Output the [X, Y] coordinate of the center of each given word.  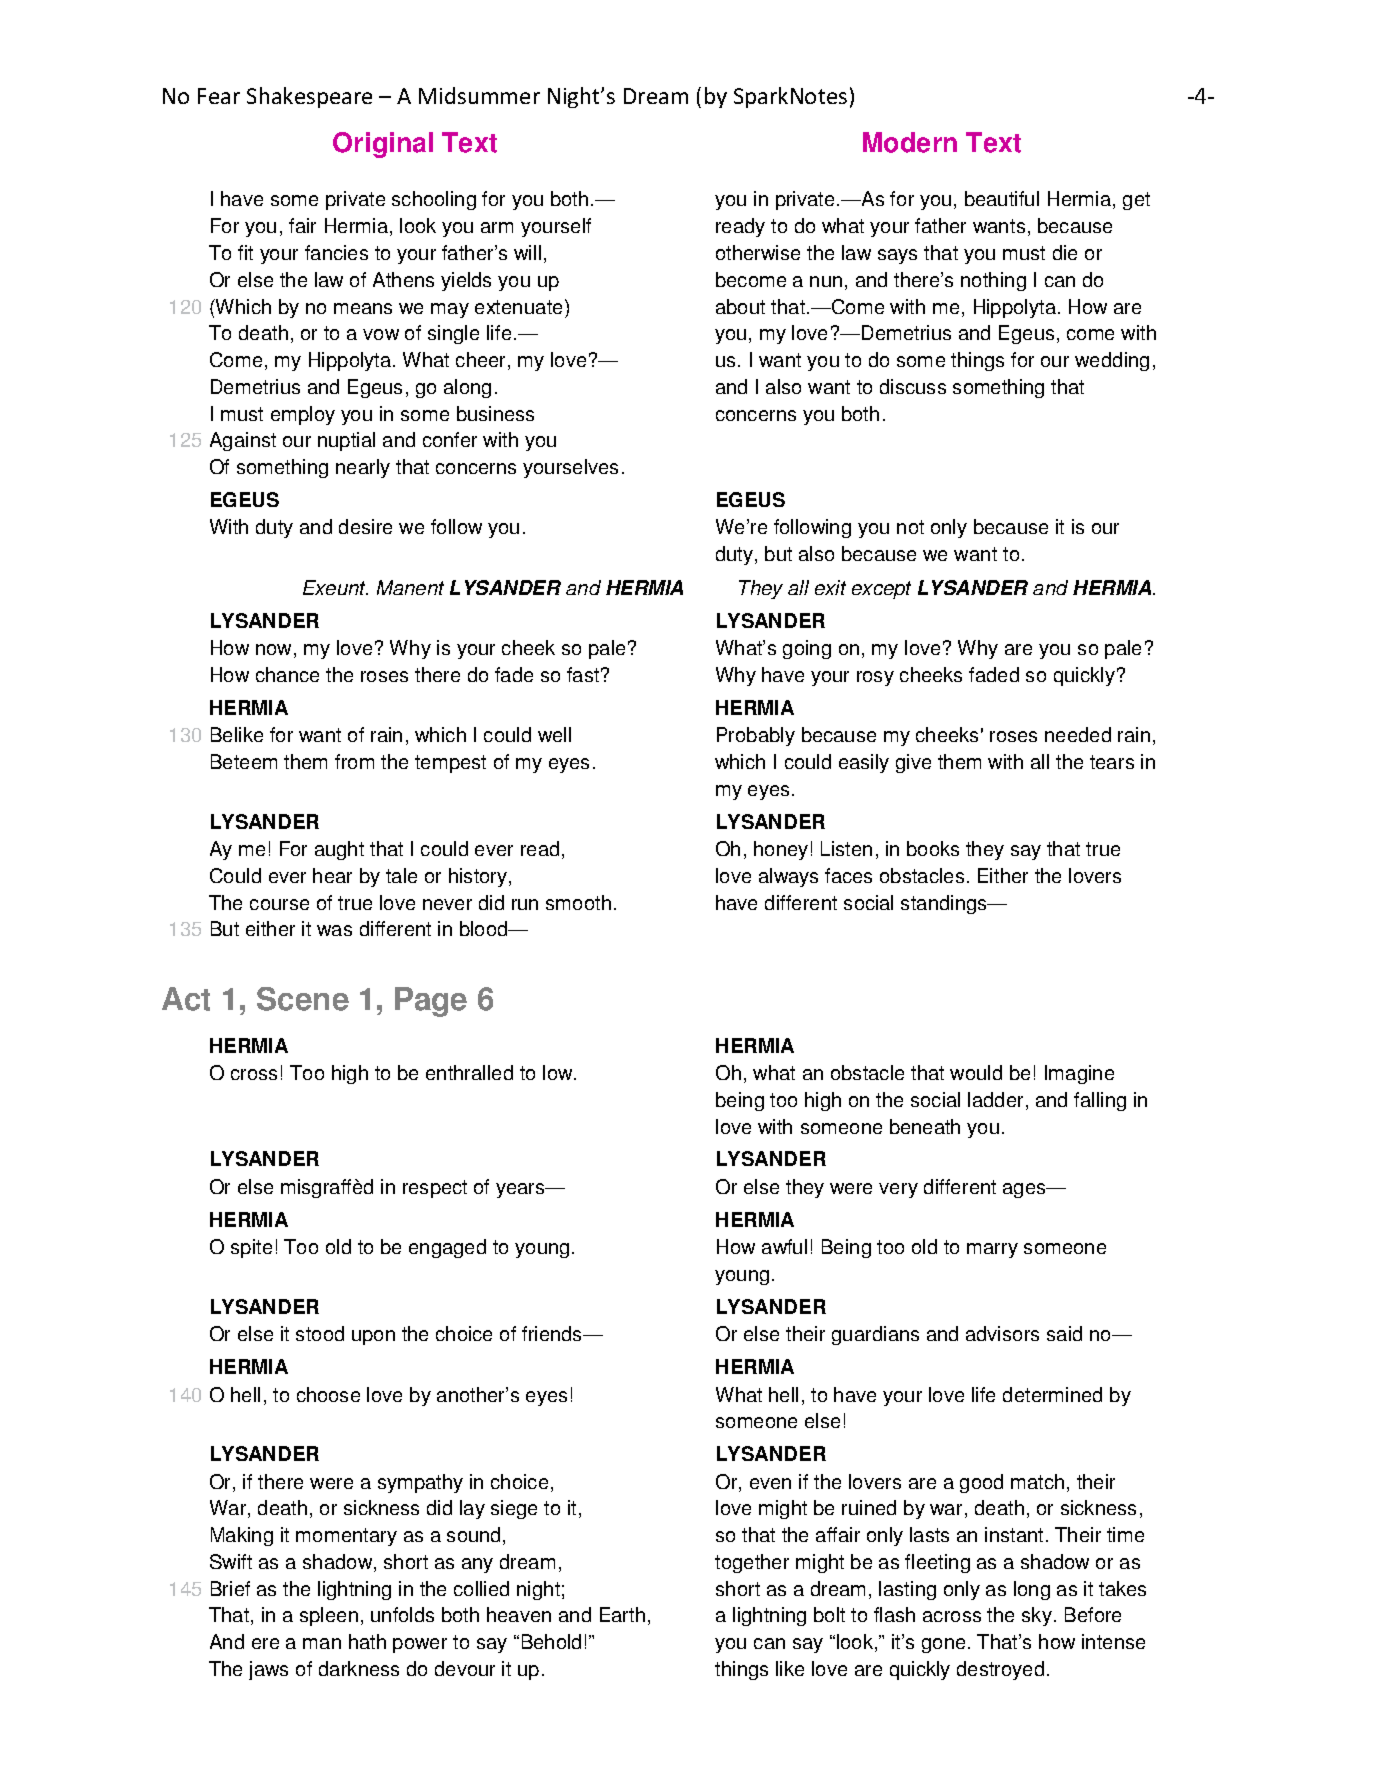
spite [251, 1248]
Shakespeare [309, 97]
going [807, 649]
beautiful [1002, 198]
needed [1078, 734]
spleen [329, 1616]
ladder [995, 1099]
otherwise [758, 252]
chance [287, 674]
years [521, 1190]
